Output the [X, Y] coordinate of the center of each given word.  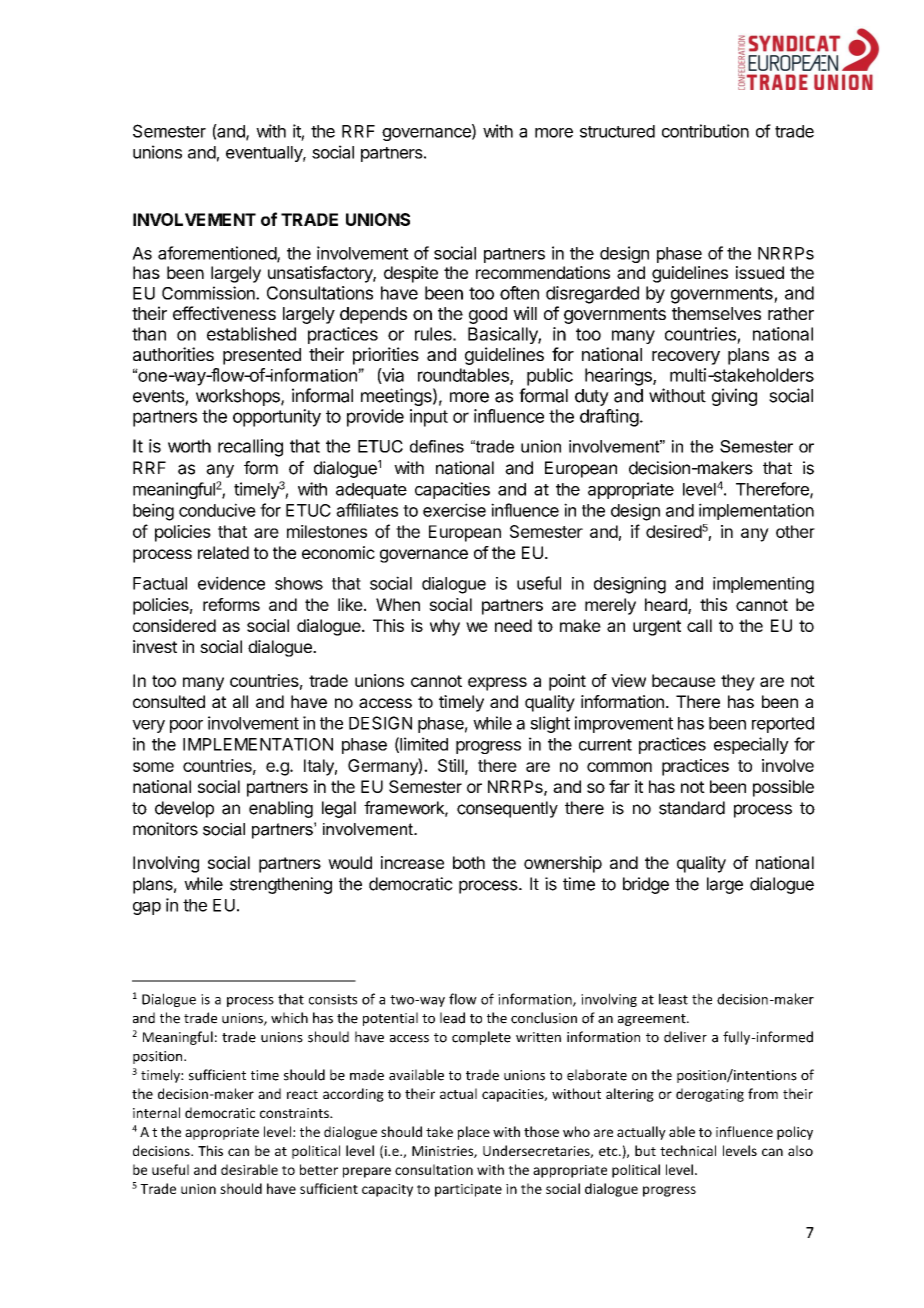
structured [617, 131]
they [738, 682]
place [474, 1133]
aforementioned [218, 254]
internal [156, 1112]
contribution [705, 131]
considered [174, 625]
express [497, 684]
